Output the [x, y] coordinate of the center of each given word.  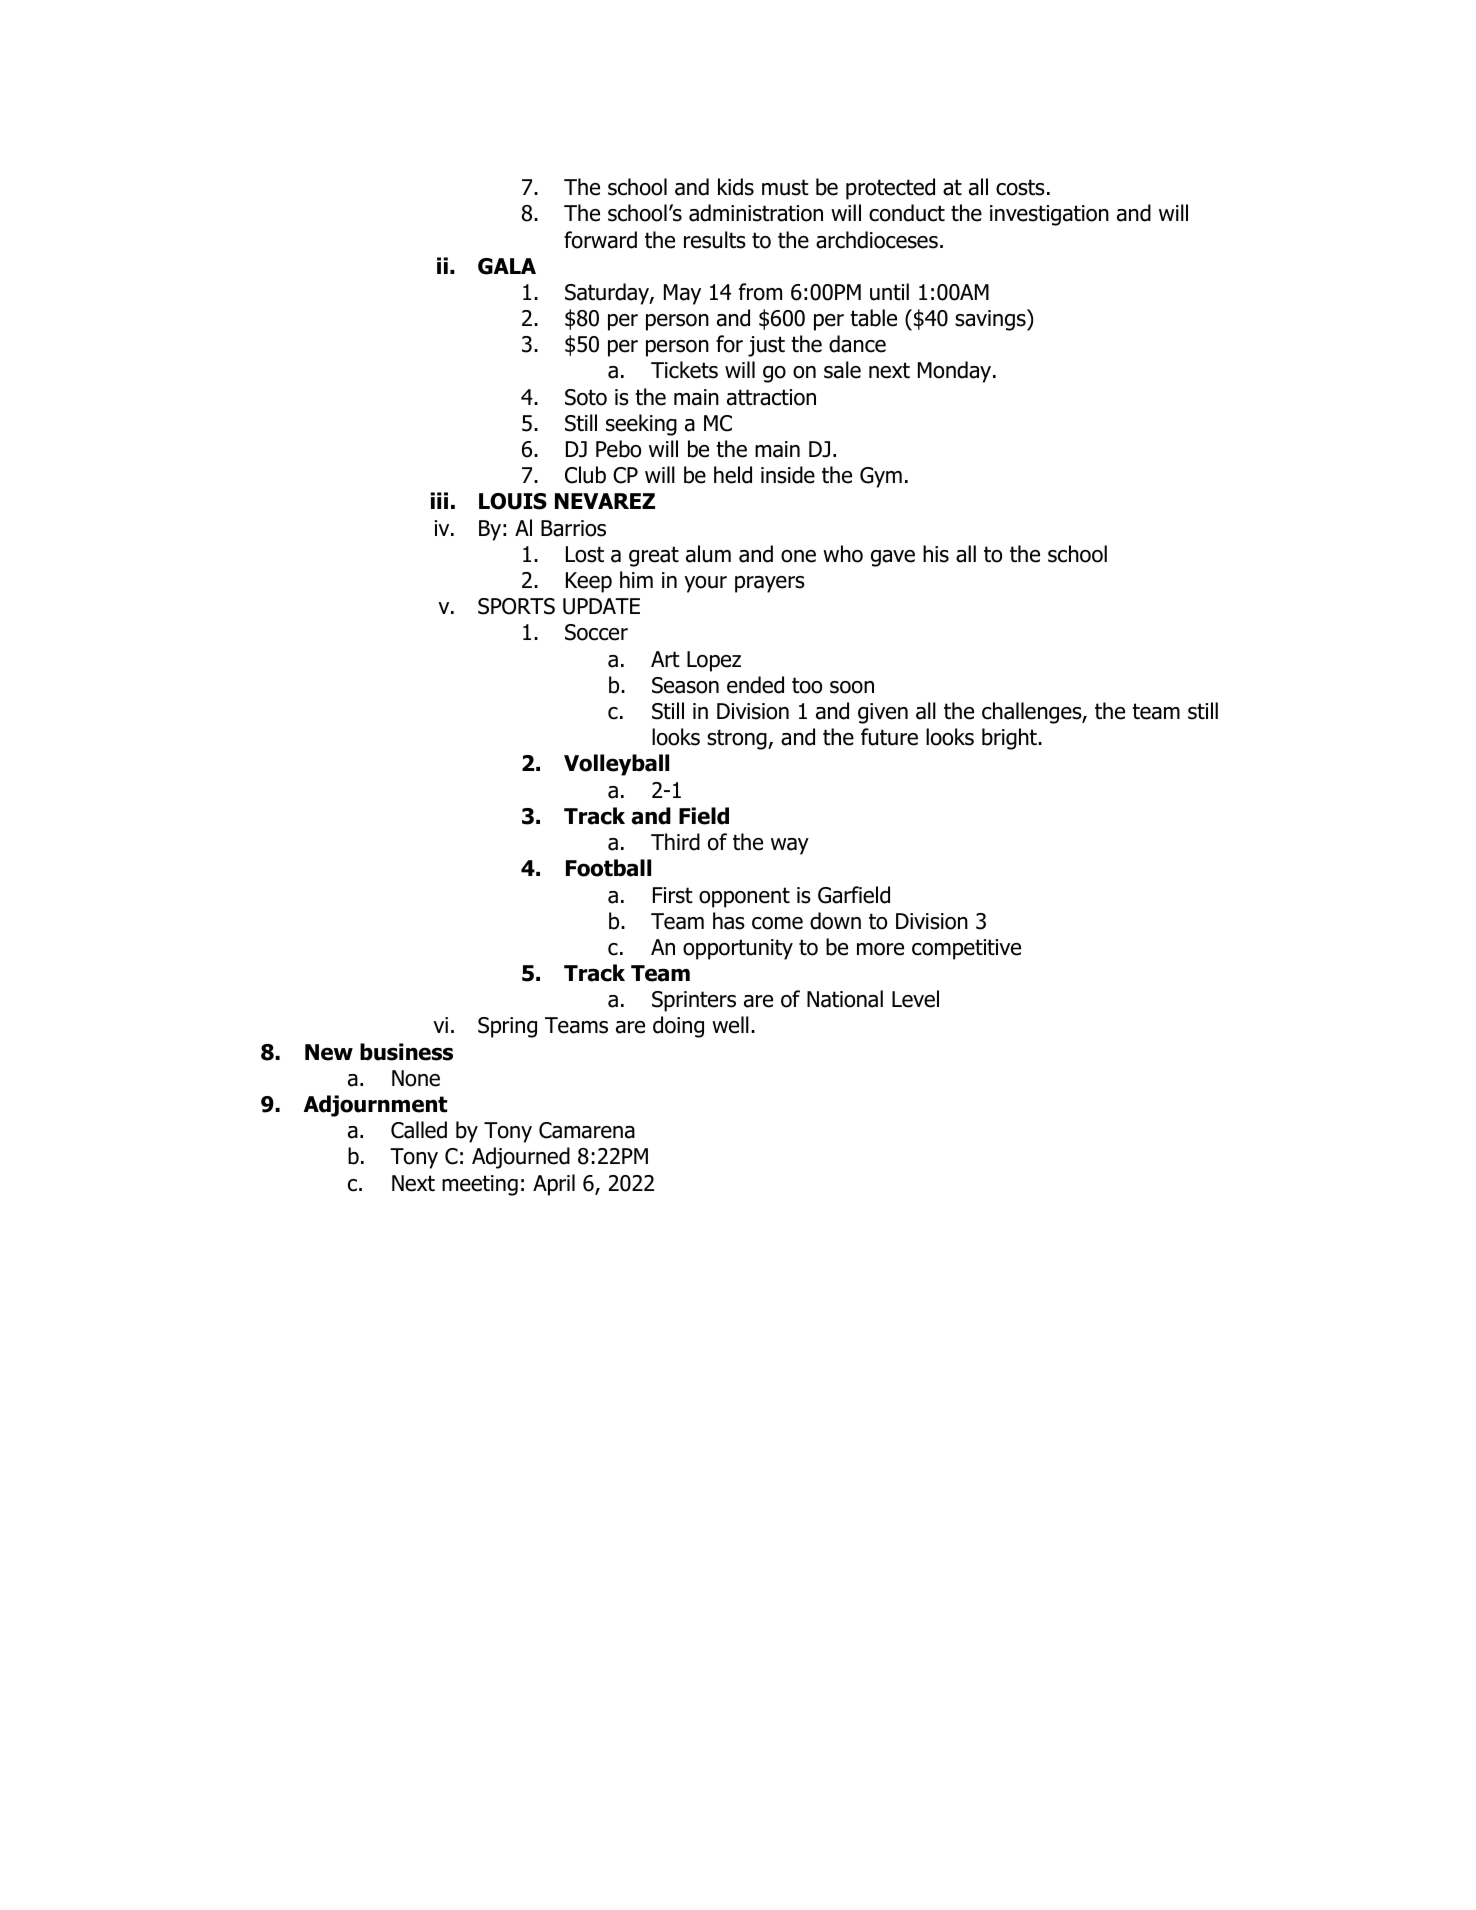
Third [675, 842]
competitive [966, 949]
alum [708, 554]
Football [608, 868]
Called [419, 1130]
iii [439, 500]
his [936, 554]
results [715, 240]
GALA [507, 266]
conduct [907, 213]
